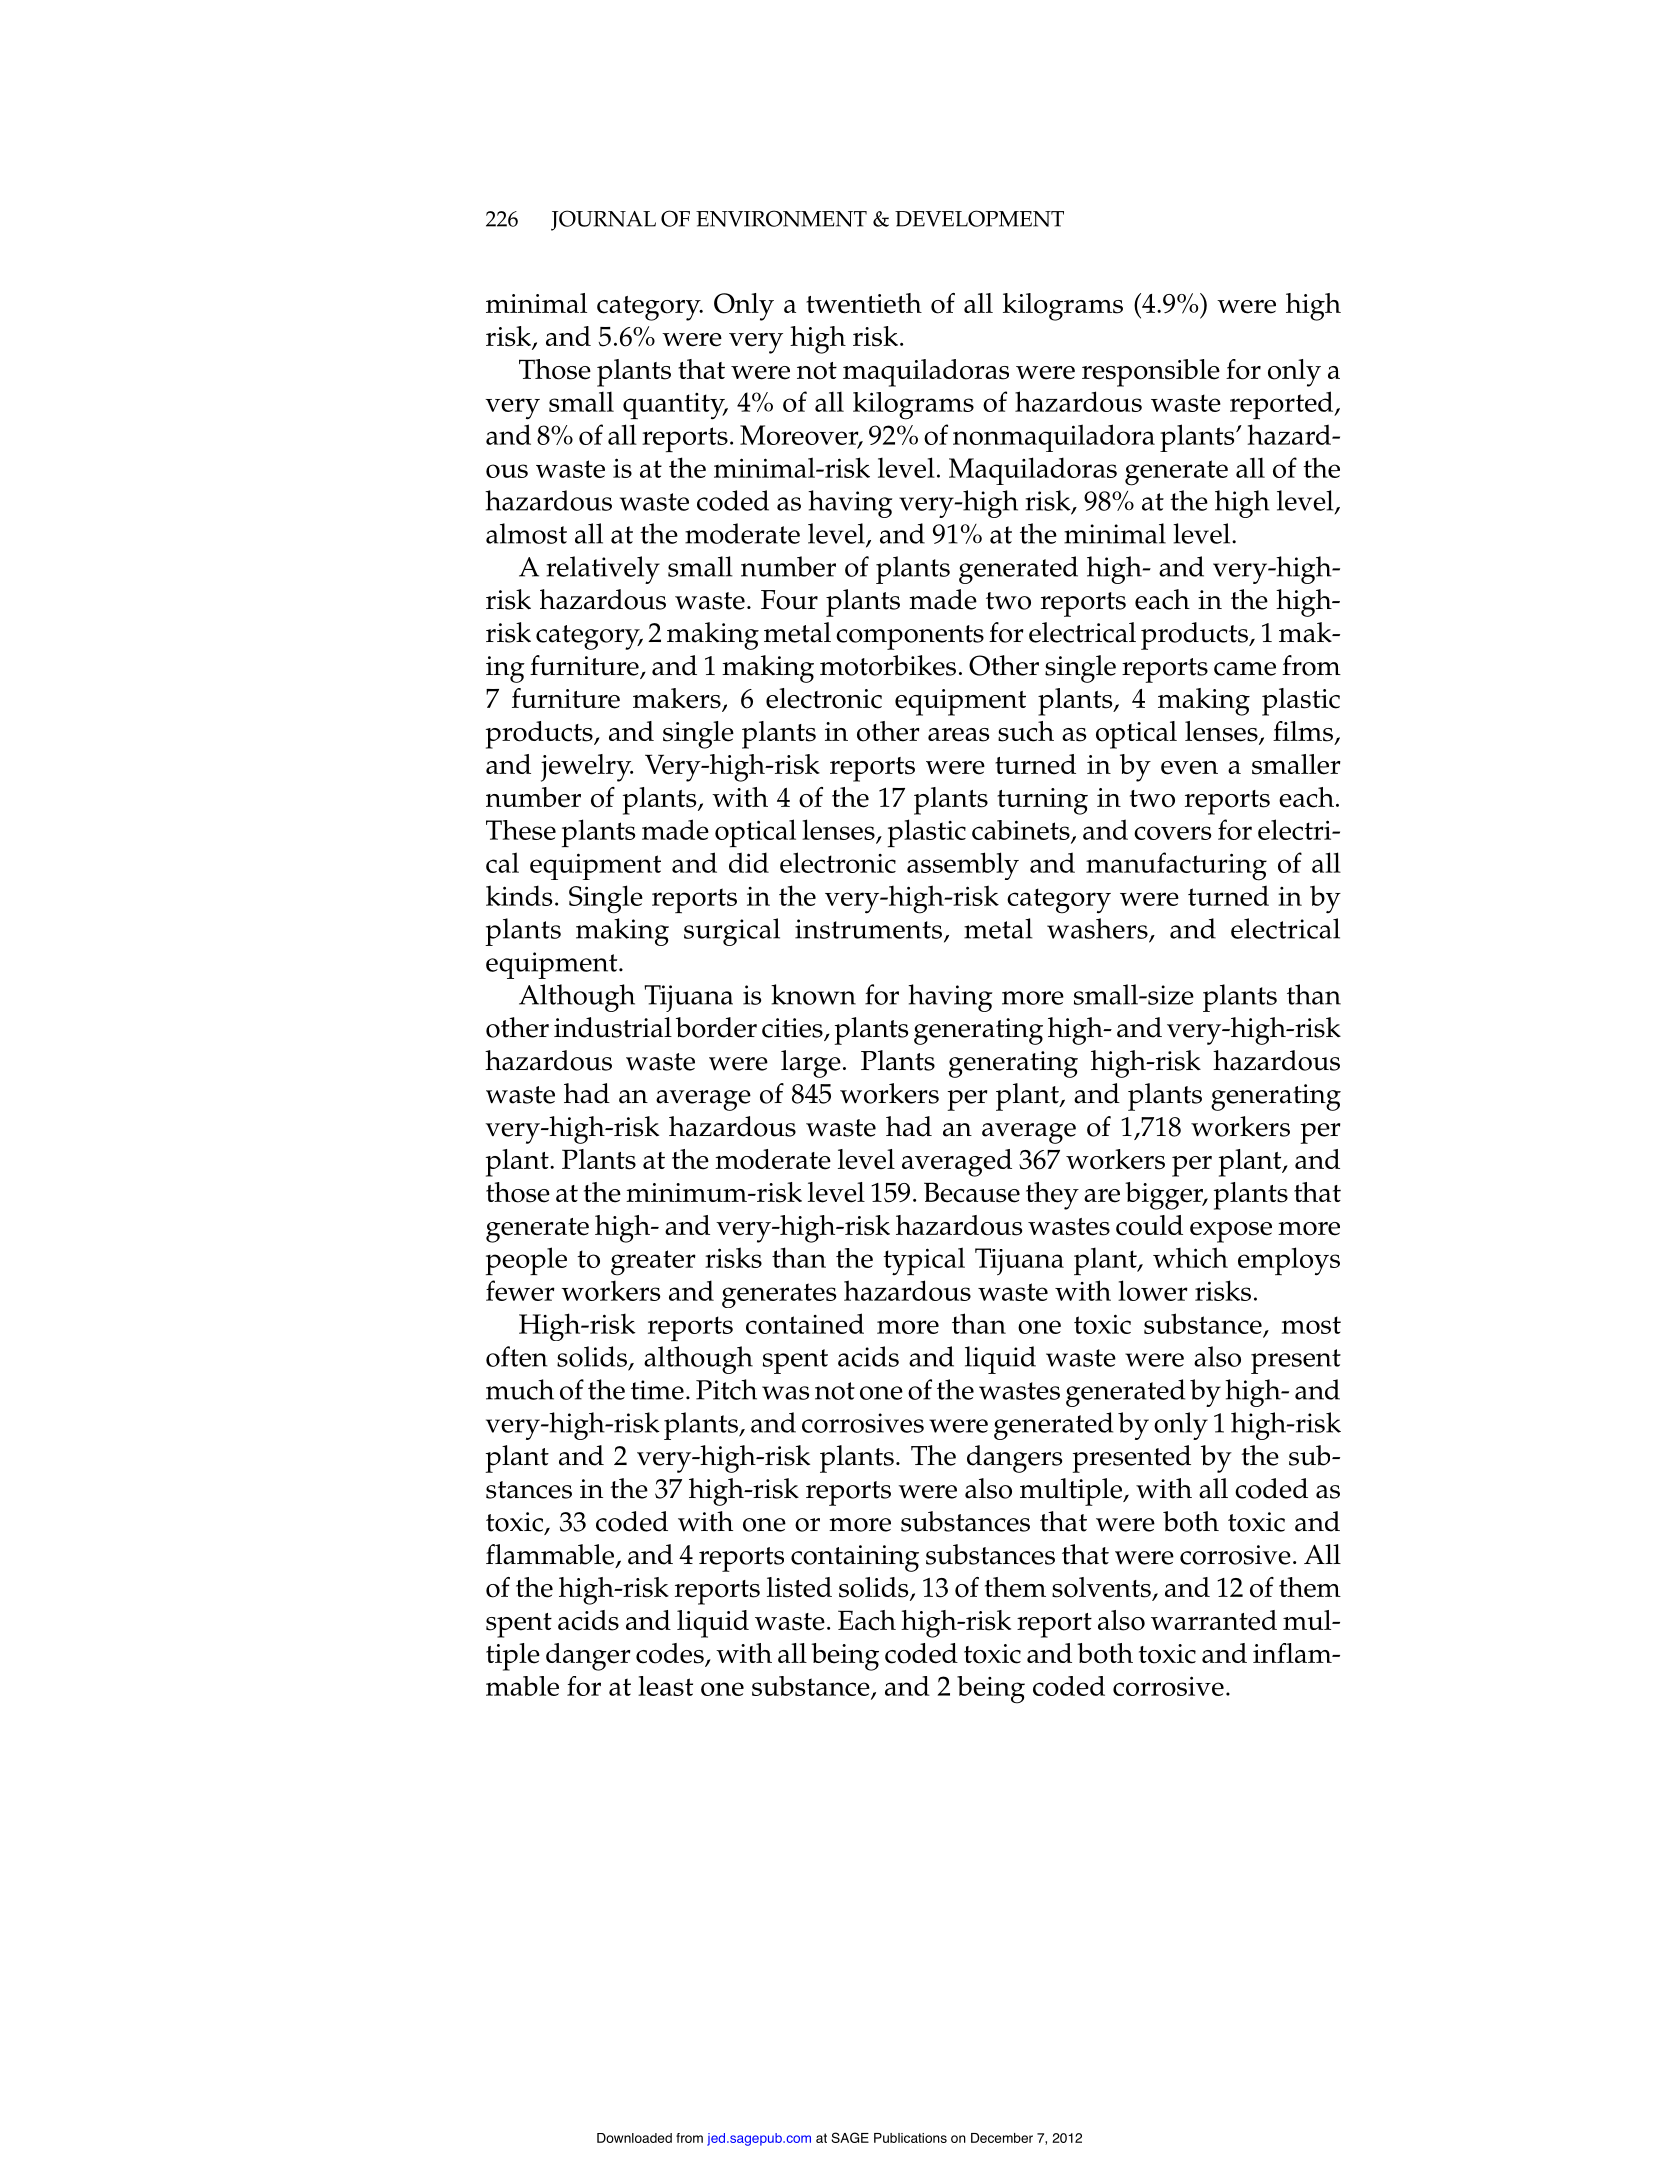 The image size is (1679, 2173). What do you see at coordinates (910, 2138) in the document?
I see `Publications` at bounding box center [910, 2138].
